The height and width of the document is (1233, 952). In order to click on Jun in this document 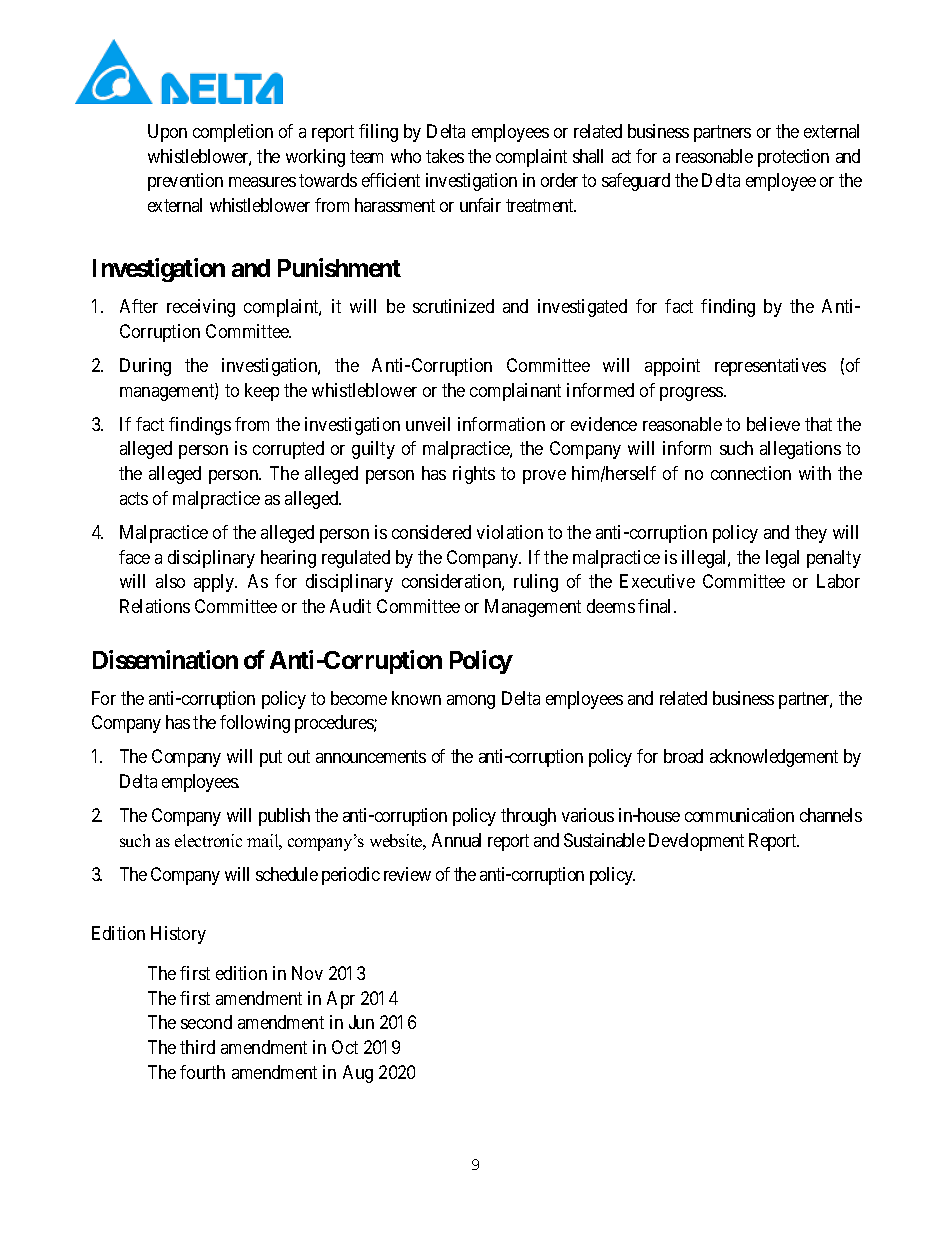, I will do `click(361, 1022)`.
